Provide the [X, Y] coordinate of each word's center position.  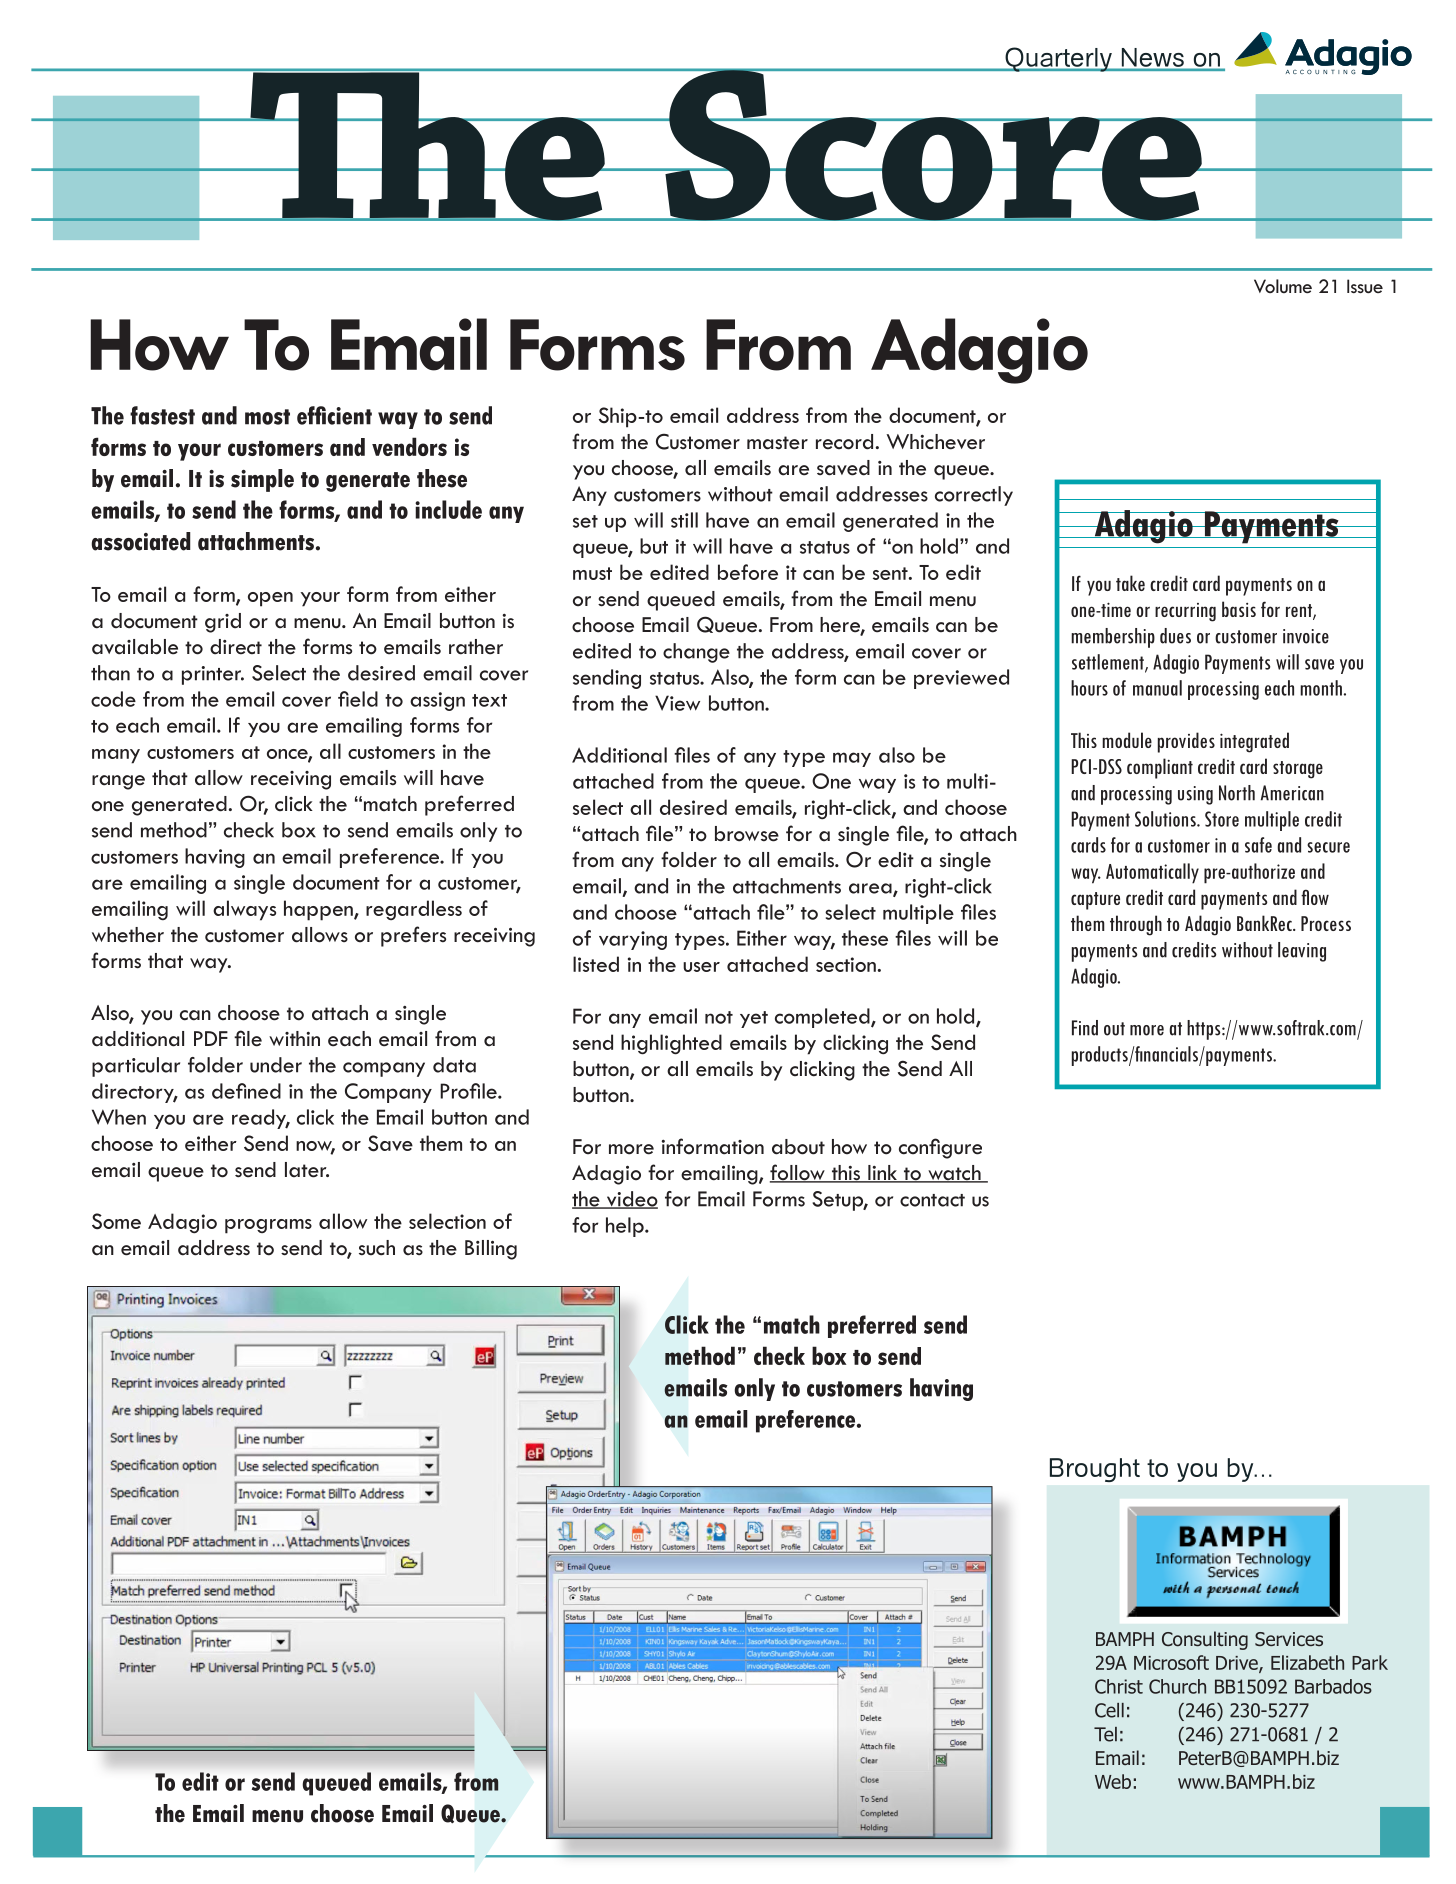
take [1130, 583]
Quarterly [1058, 59]
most [267, 417]
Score [933, 144]
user [701, 967]
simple [262, 480]
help [626, 1227]
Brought [1095, 1470]
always [244, 910]
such [377, 1248]
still [684, 520]
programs [268, 1226]
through [1136, 925]
